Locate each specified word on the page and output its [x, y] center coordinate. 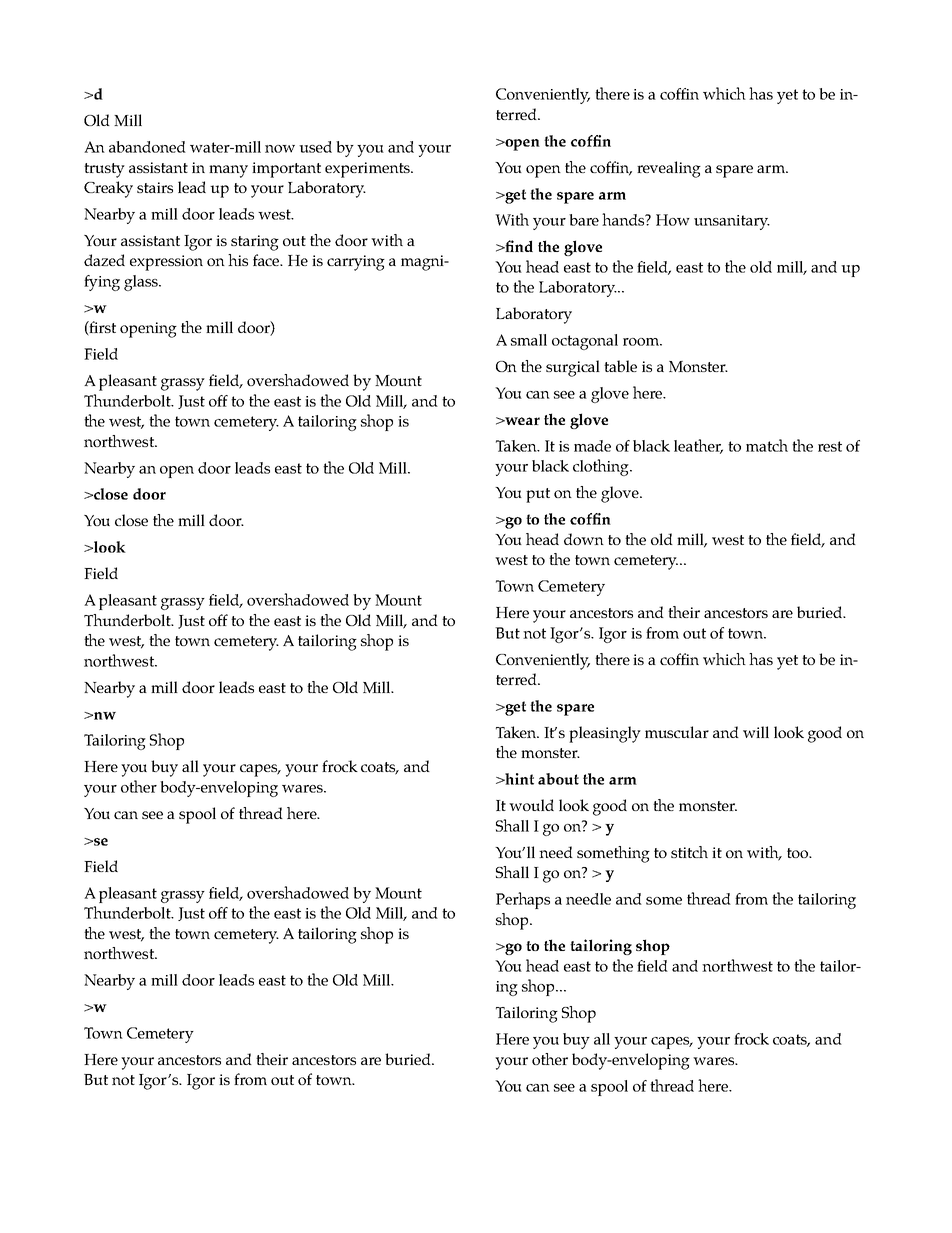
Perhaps [523, 900]
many [228, 171]
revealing [669, 169]
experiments [368, 170]
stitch [689, 852]
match [767, 445]
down [584, 539]
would [531, 805]
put [538, 495]
